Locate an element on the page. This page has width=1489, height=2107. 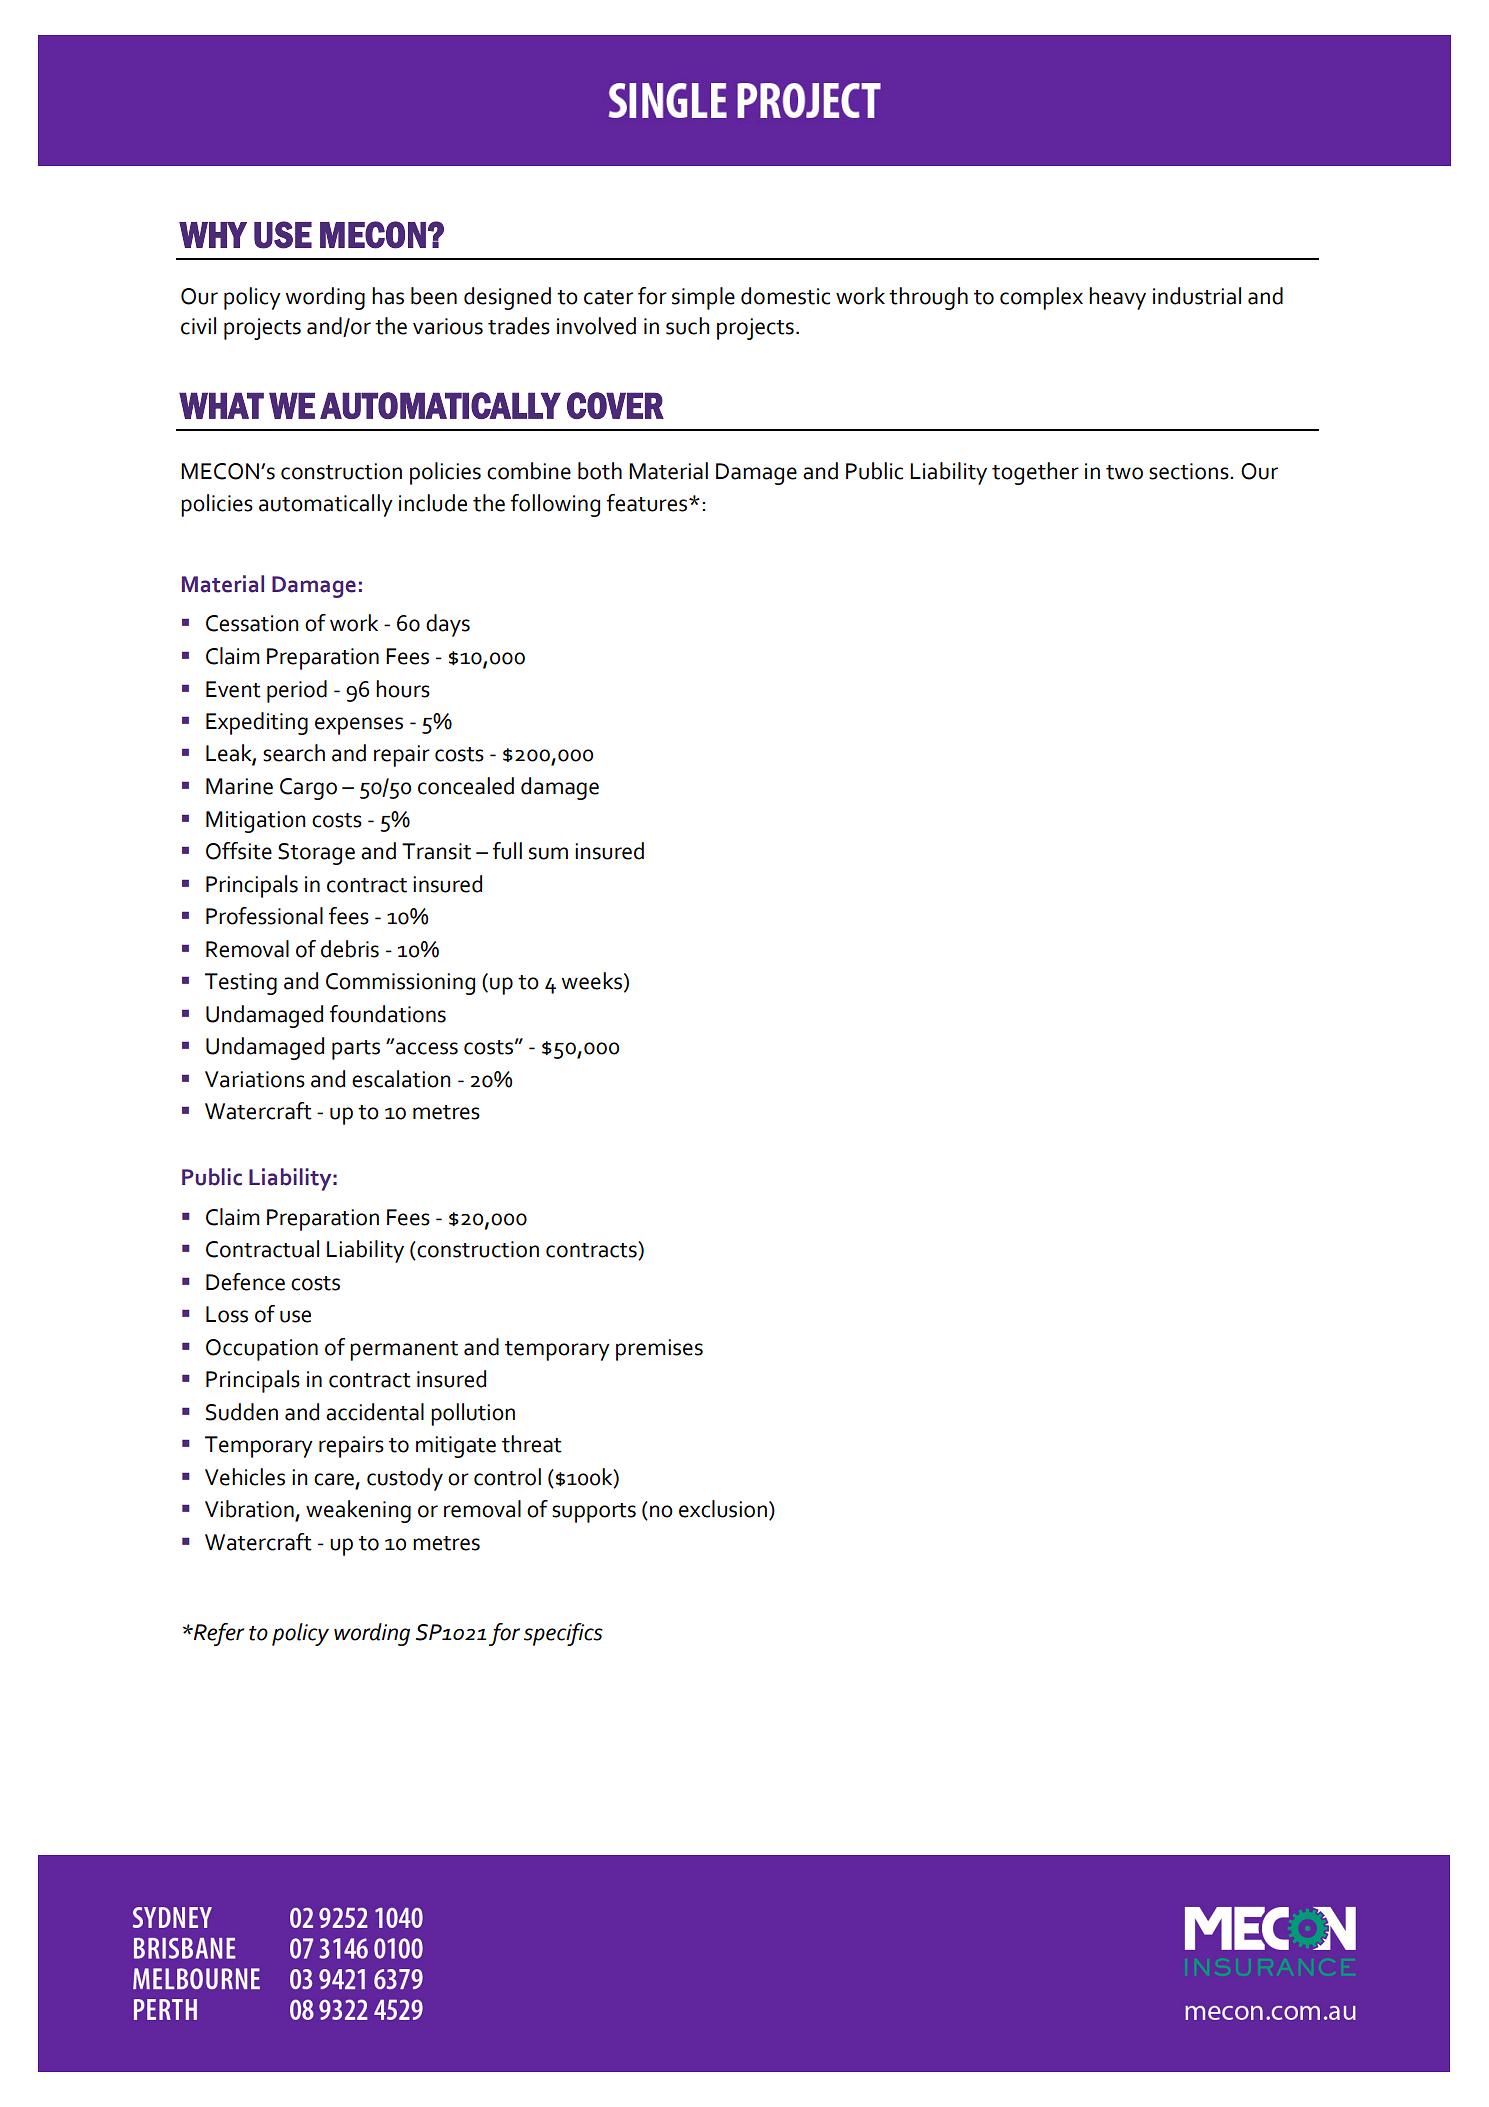
exclusion is located at coordinates (723, 1509).
